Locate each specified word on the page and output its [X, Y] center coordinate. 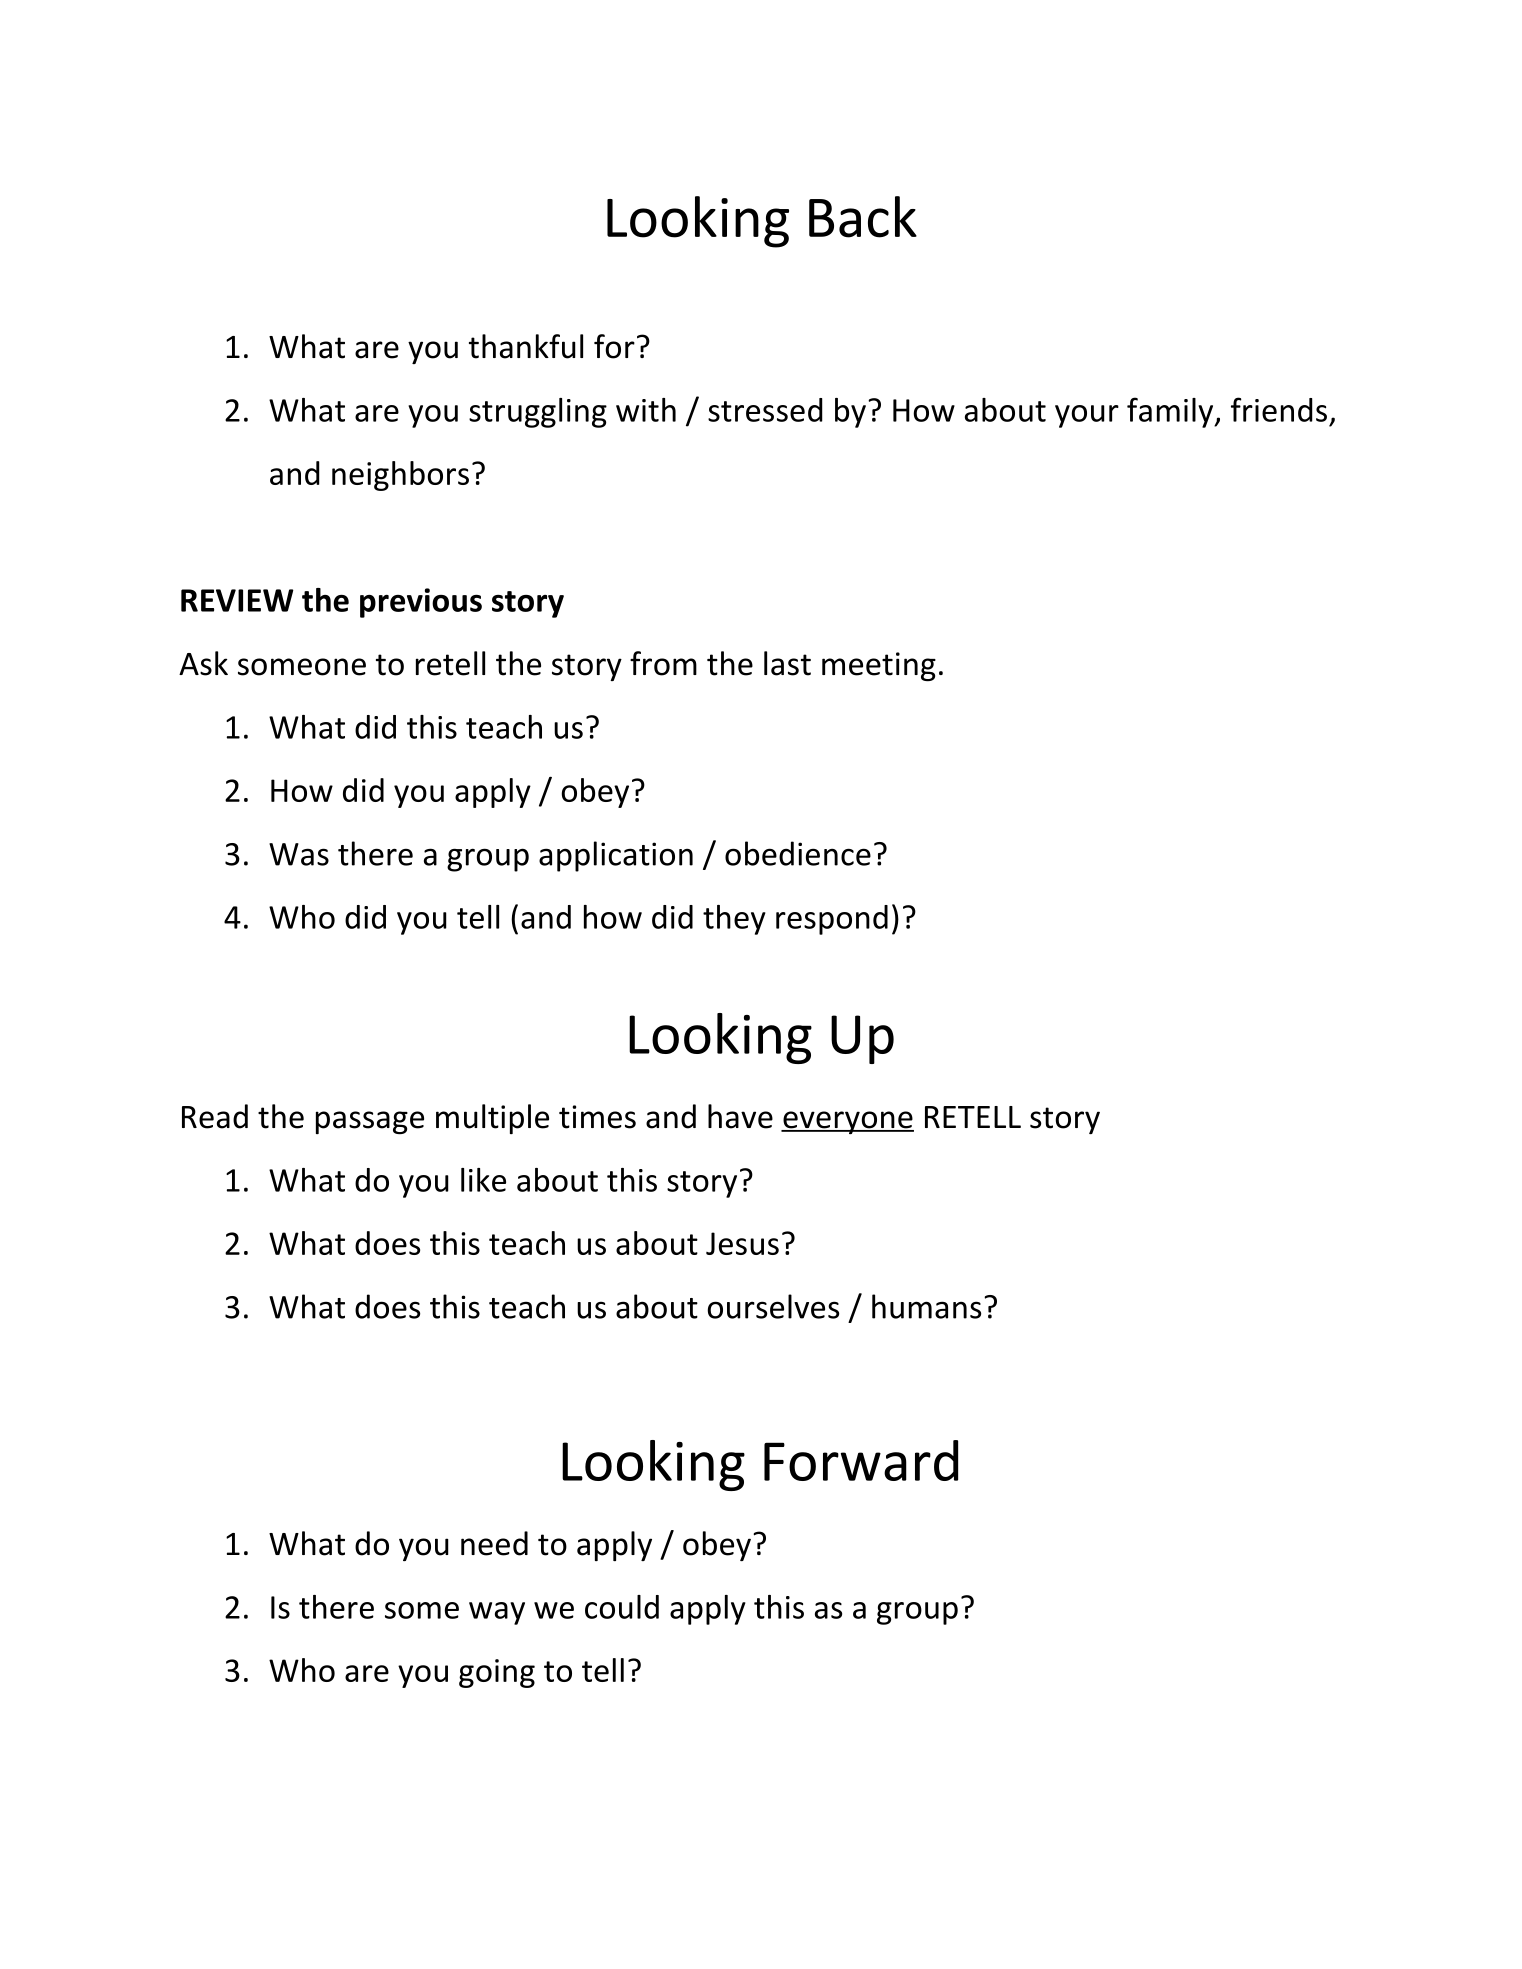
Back [863, 217]
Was [299, 854]
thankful [526, 346]
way [497, 1613]
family [1171, 412]
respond [832, 920]
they [734, 920]
